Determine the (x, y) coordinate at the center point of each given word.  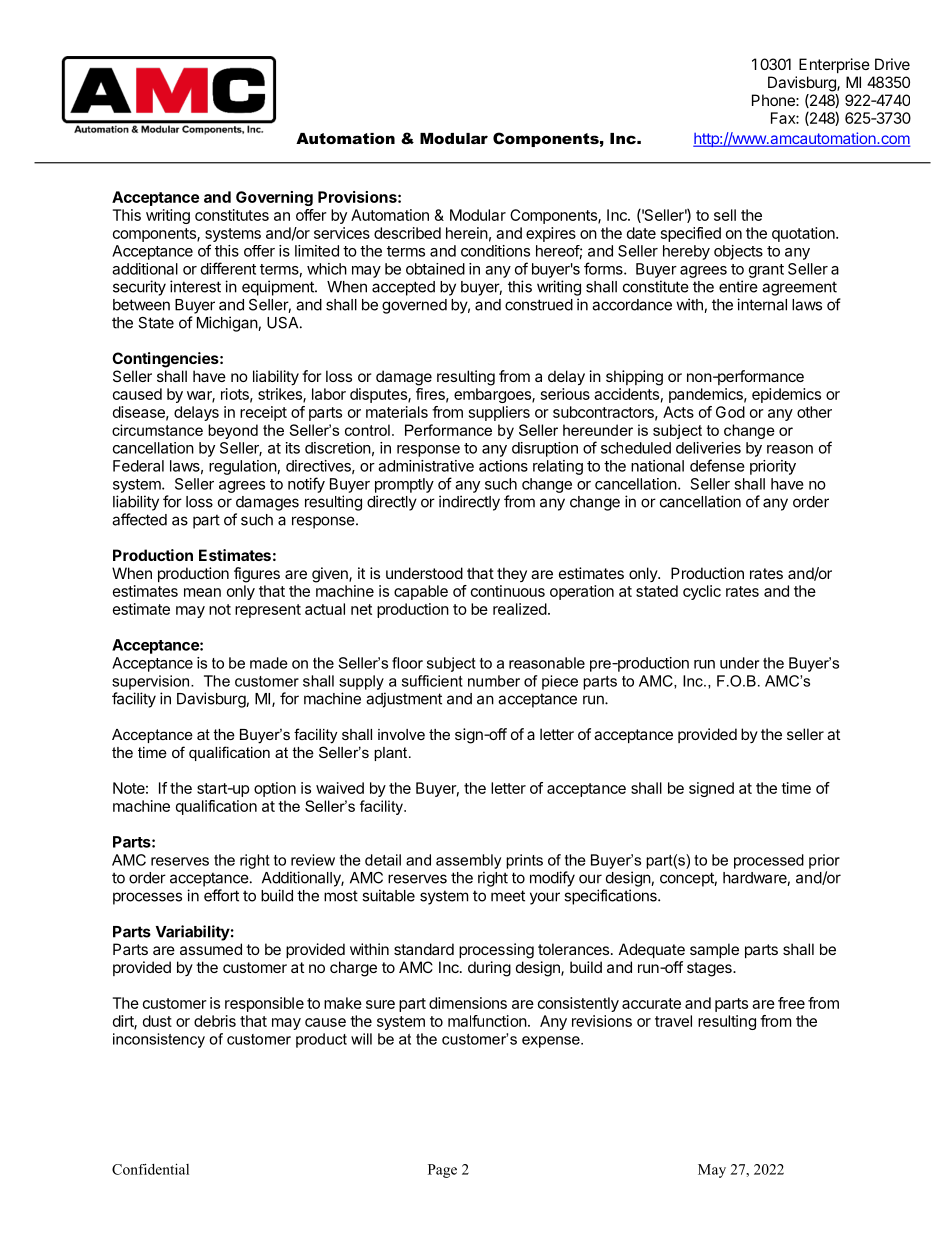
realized (520, 609)
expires (551, 234)
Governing (274, 198)
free (791, 1003)
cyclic (702, 592)
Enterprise (834, 65)
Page (442, 1171)
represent (268, 611)
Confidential (150, 1169)
